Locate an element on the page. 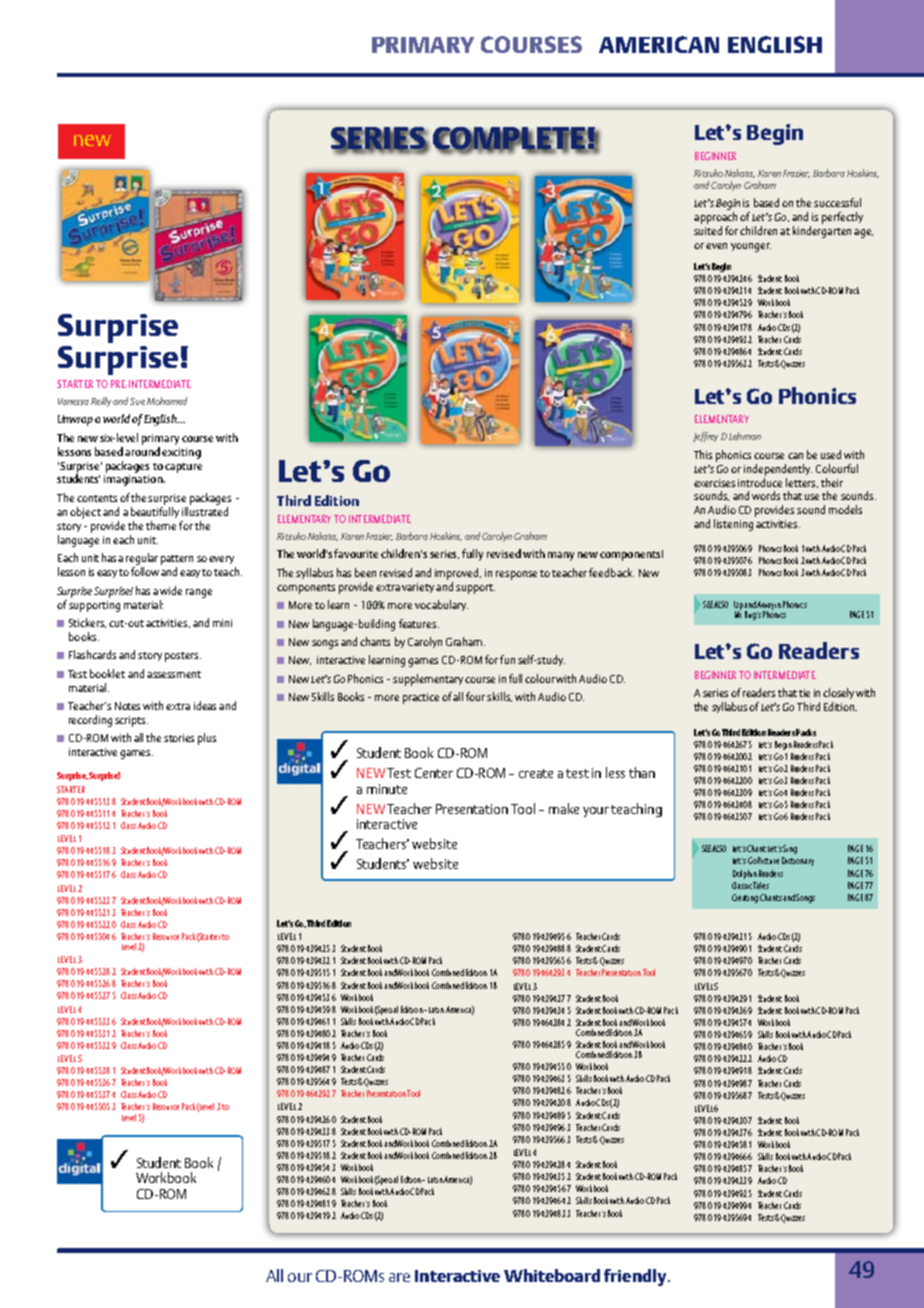  Mohamed is located at coordinates (167, 401).
